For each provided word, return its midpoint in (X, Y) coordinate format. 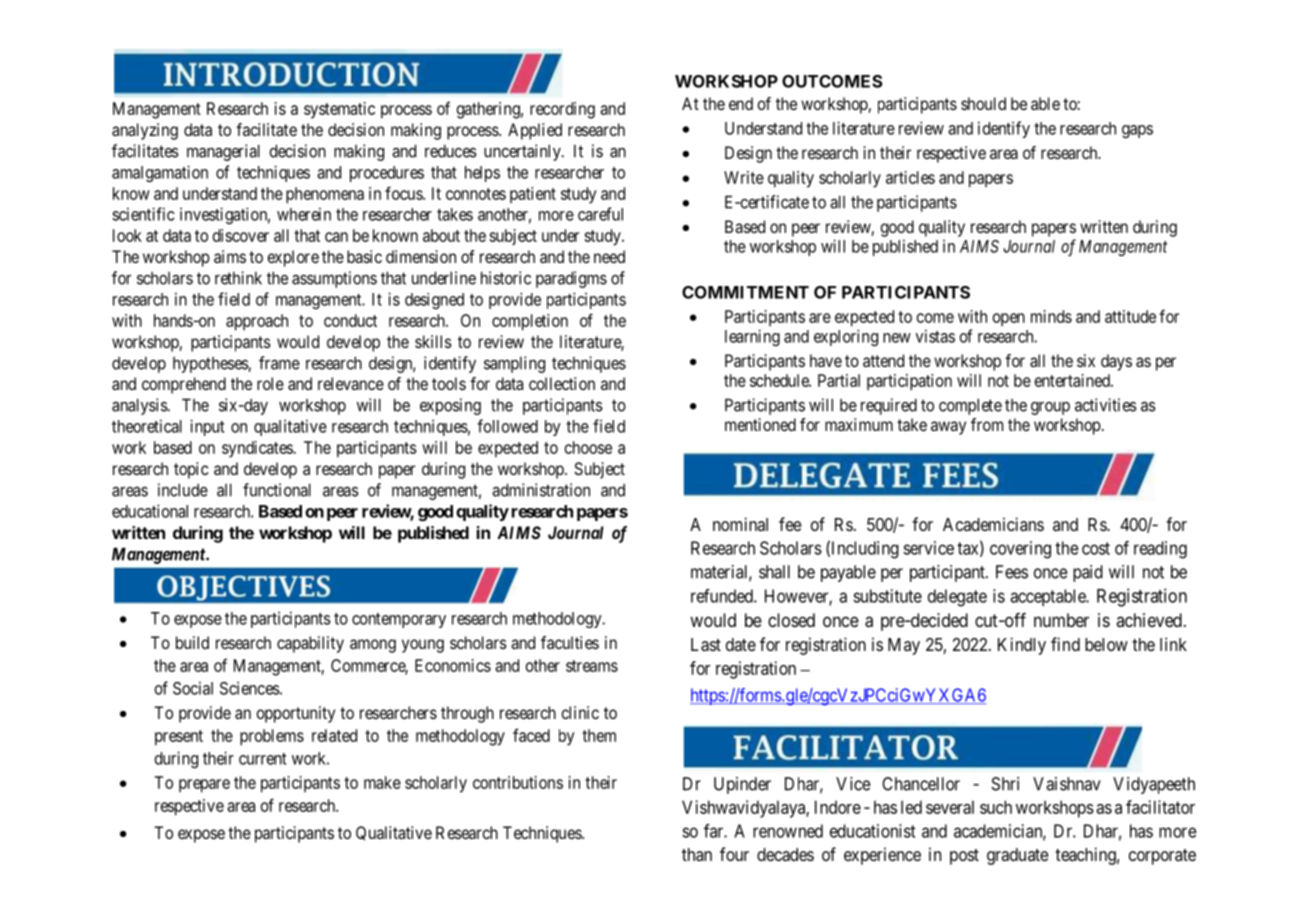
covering (1020, 550)
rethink (238, 278)
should (983, 103)
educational (150, 511)
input (207, 427)
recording (562, 110)
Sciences (250, 688)
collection (562, 383)
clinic (580, 712)
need (609, 256)
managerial (223, 152)
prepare (204, 786)
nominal (740, 524)
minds (1051, 316)
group (1050, 408)
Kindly (1022, 646)
